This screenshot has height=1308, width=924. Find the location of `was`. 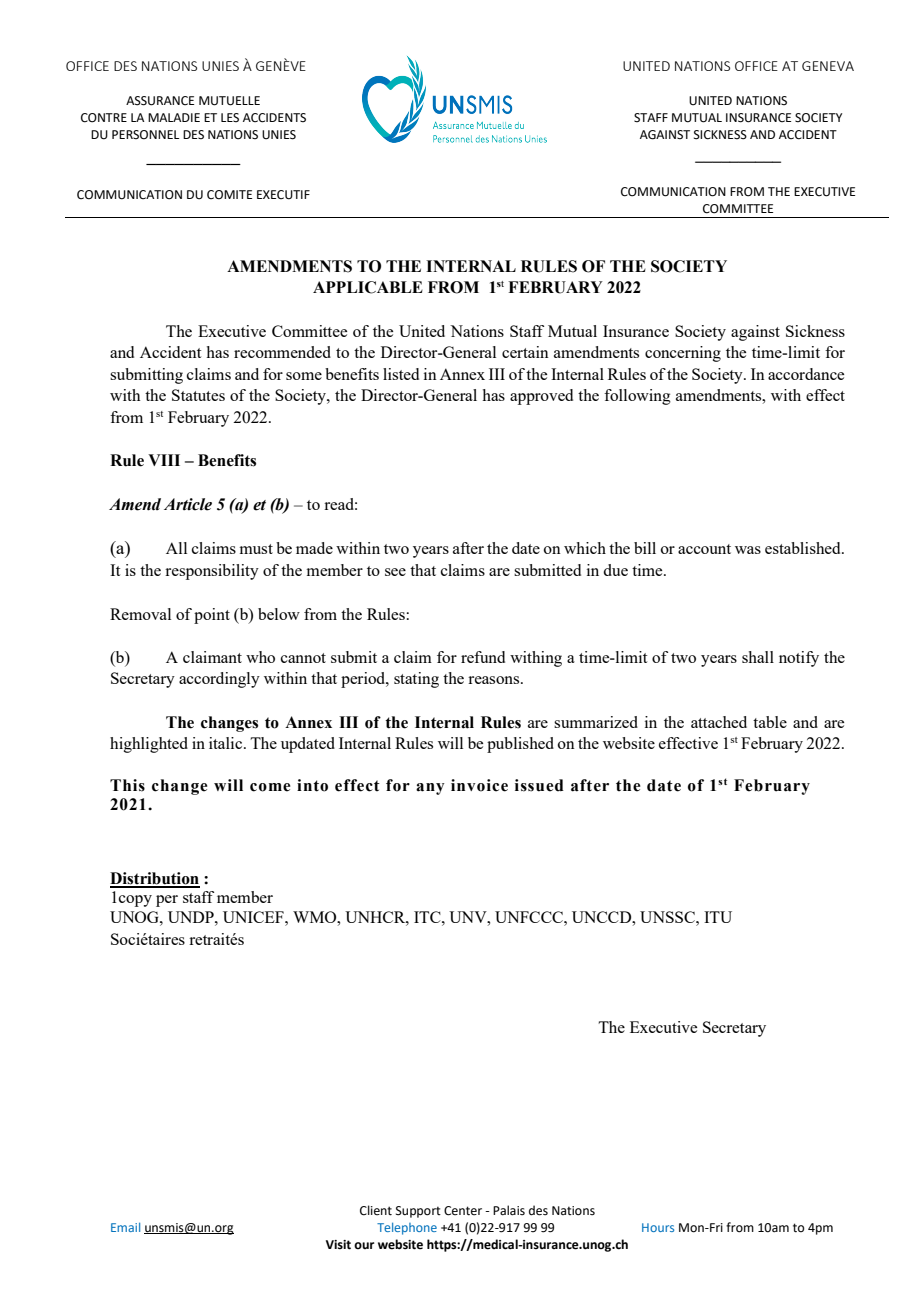

was is located at coordinates (748, 550).
